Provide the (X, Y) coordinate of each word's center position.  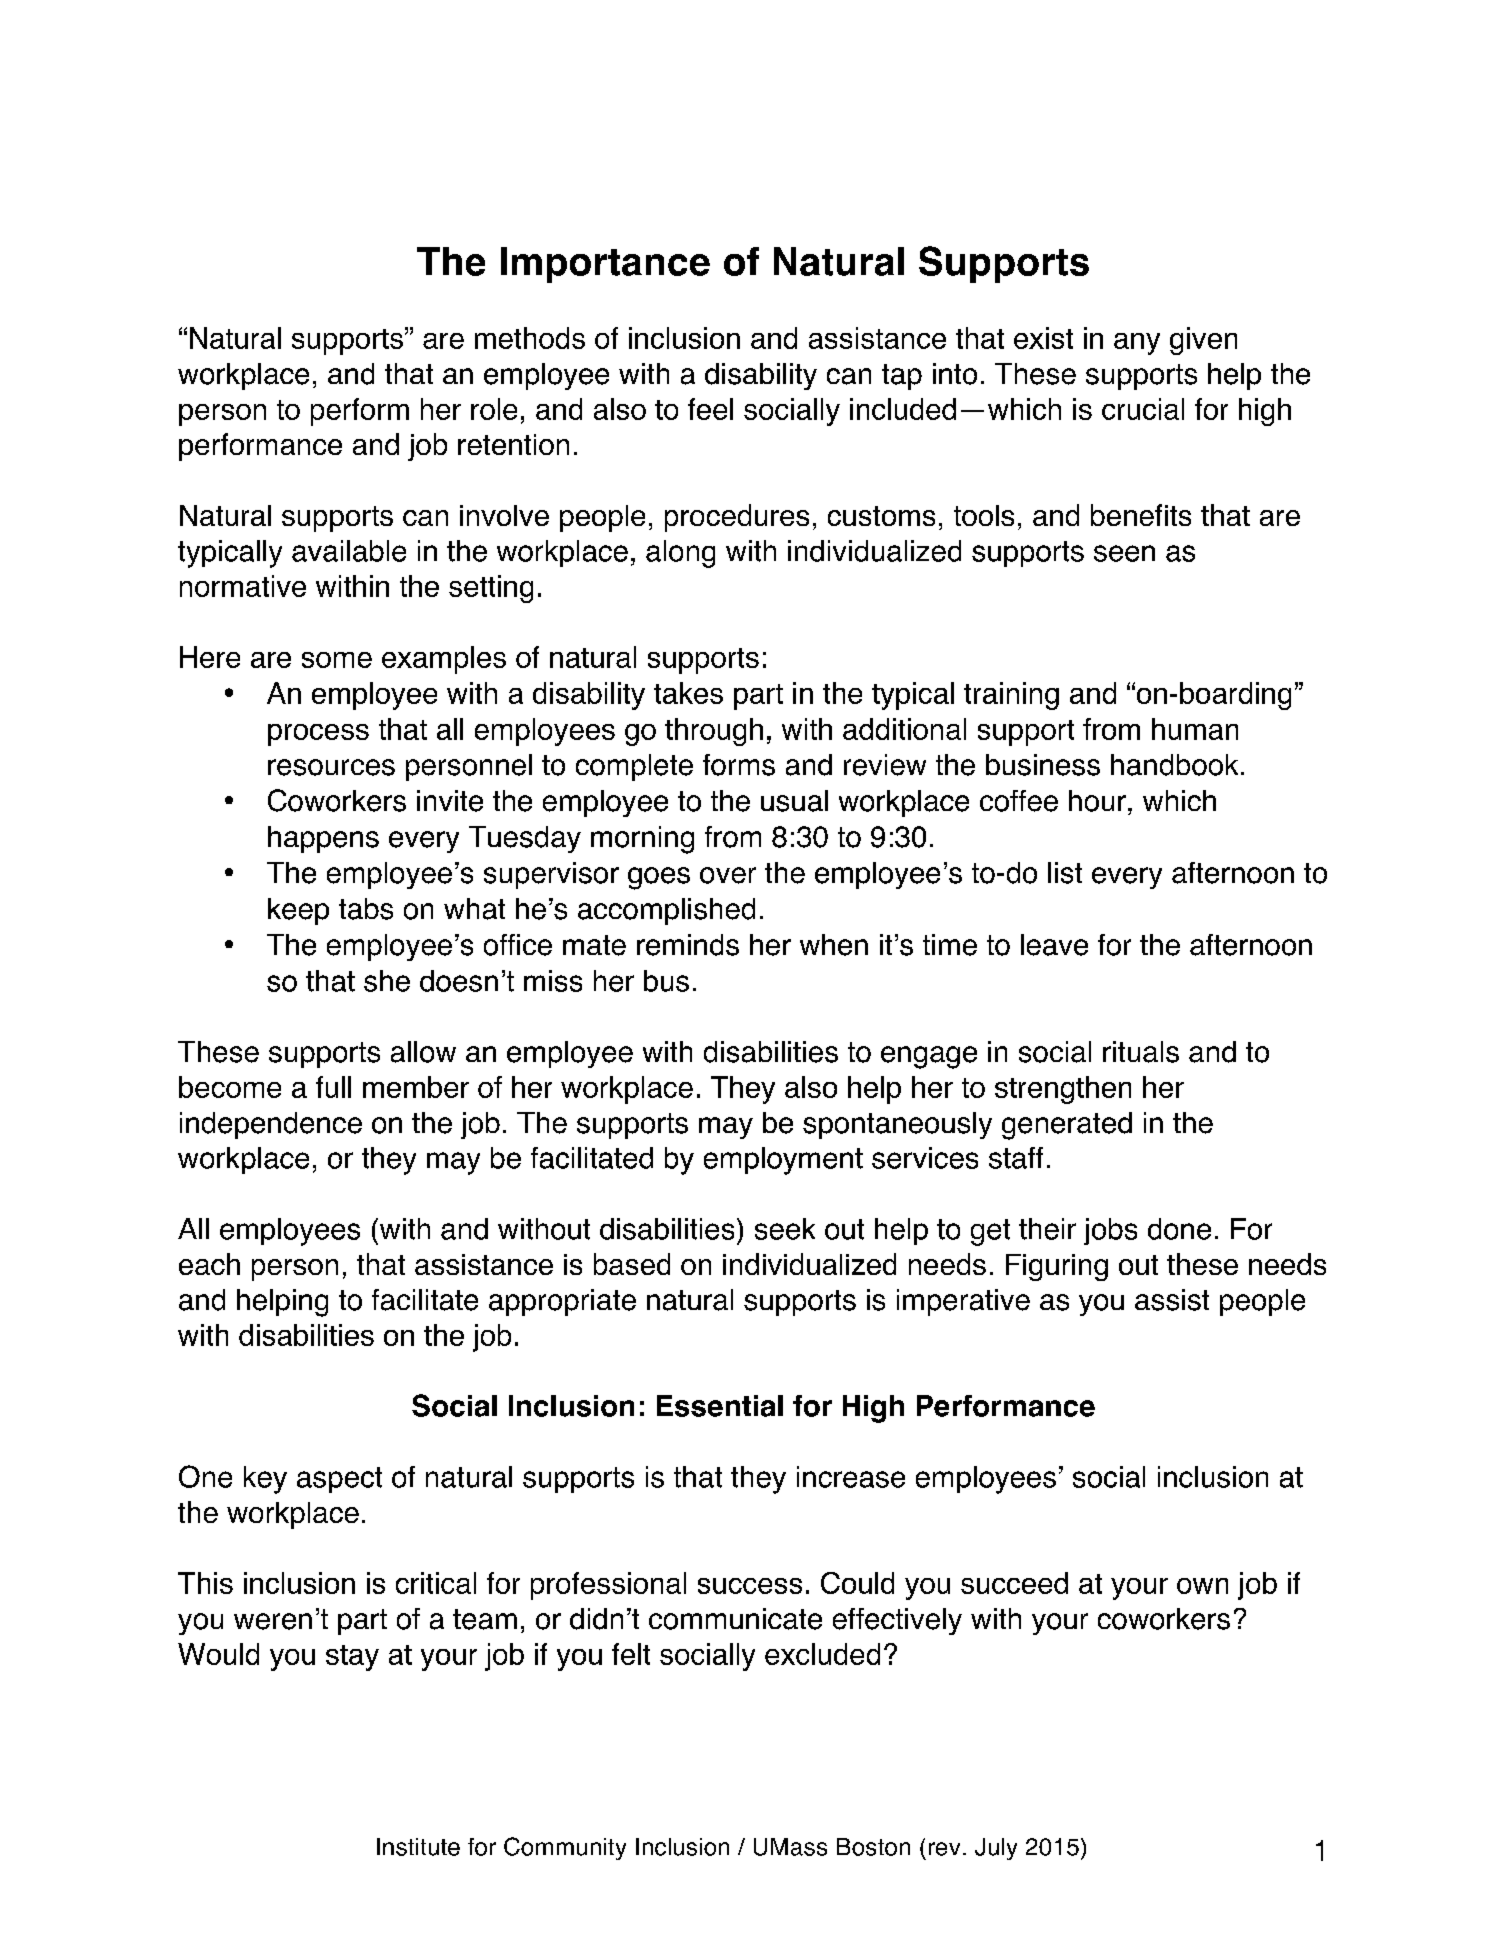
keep (298, 911)
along (680, 554)
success (750, 1586)
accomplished (666, 911)
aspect (339, 1480)
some (337, 660)
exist (1043, 338)
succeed (1014, 1583)
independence (271, 1125)
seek (785, 1229)
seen (1124, 553)
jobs (1110, 1231)
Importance (605, 265)
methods (530, 338)
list (1065, 873)
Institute (418, 1847)
